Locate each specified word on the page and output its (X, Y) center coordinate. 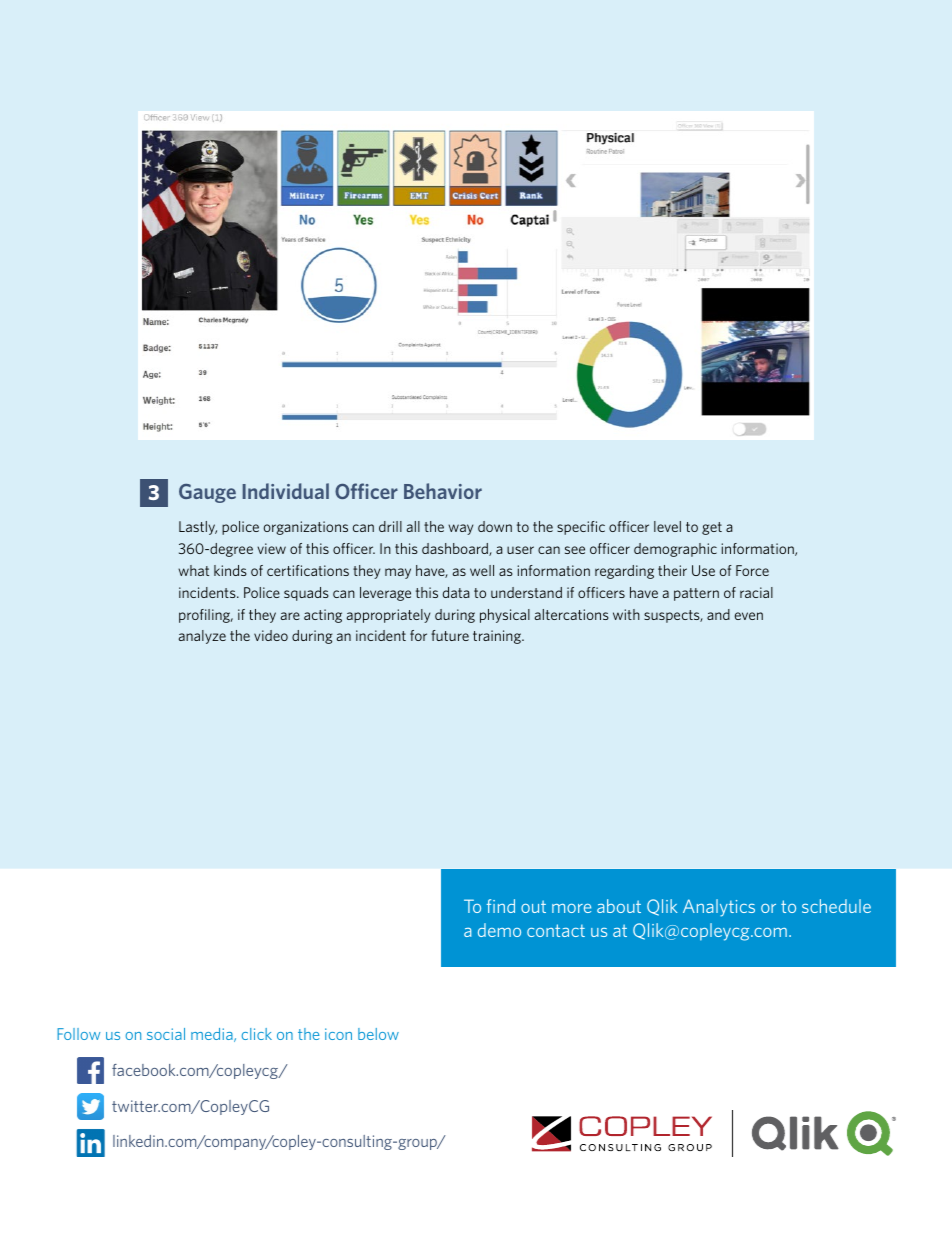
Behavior (443, 491)
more (571, 908)
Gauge (207, 493)
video (271, 635)
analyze (202, 637)
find (501, 906)
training (498, 637)
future (450, 635)
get (712, 528)
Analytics (719, 908)
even (748, 616)
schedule (836, 906)
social (166, 1034)
